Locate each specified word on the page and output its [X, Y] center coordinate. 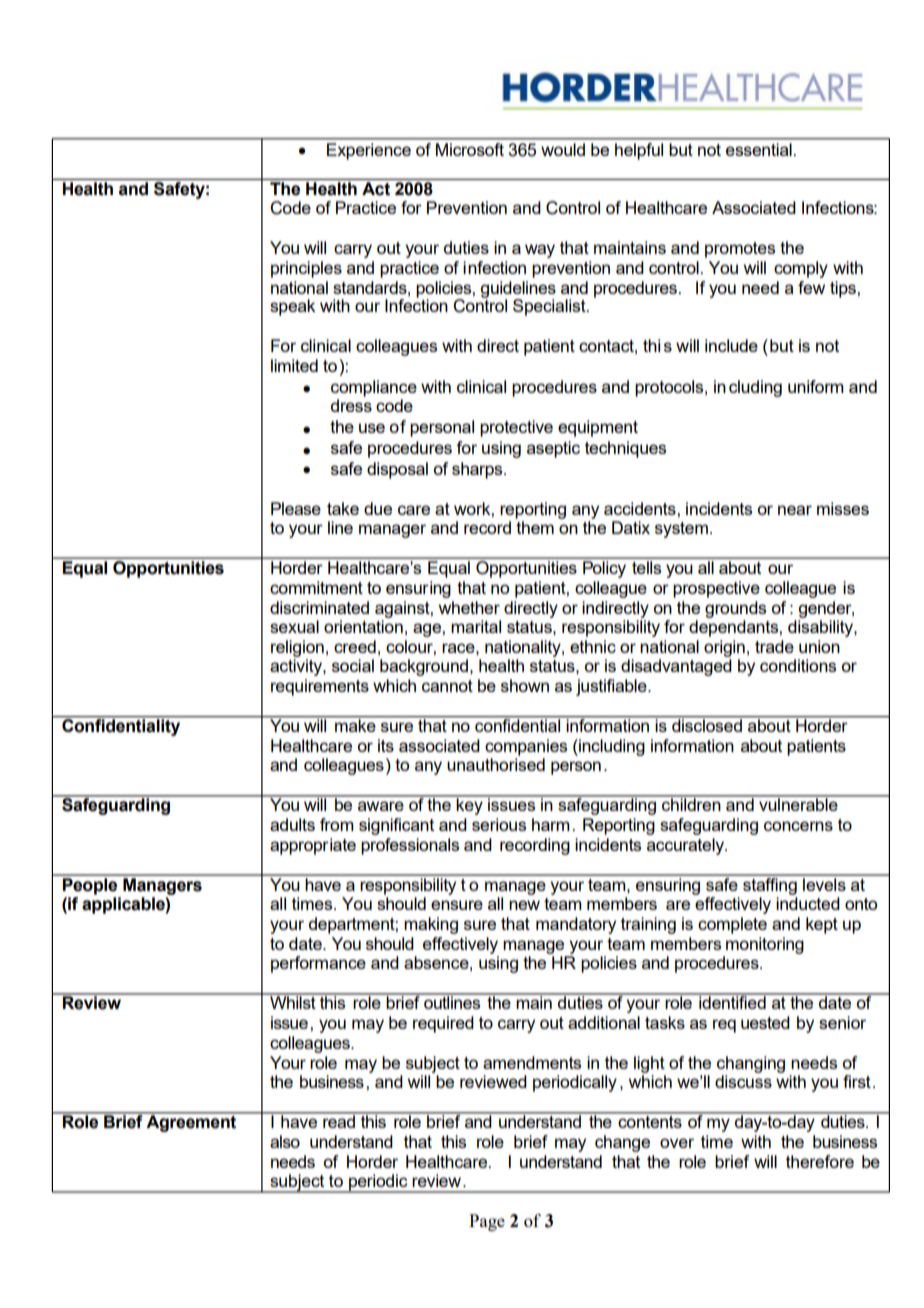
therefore [820, 1161]
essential [760, 149]
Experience [369, 151]
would [563, 149]
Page [487, 1222]
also [285, 1141]
